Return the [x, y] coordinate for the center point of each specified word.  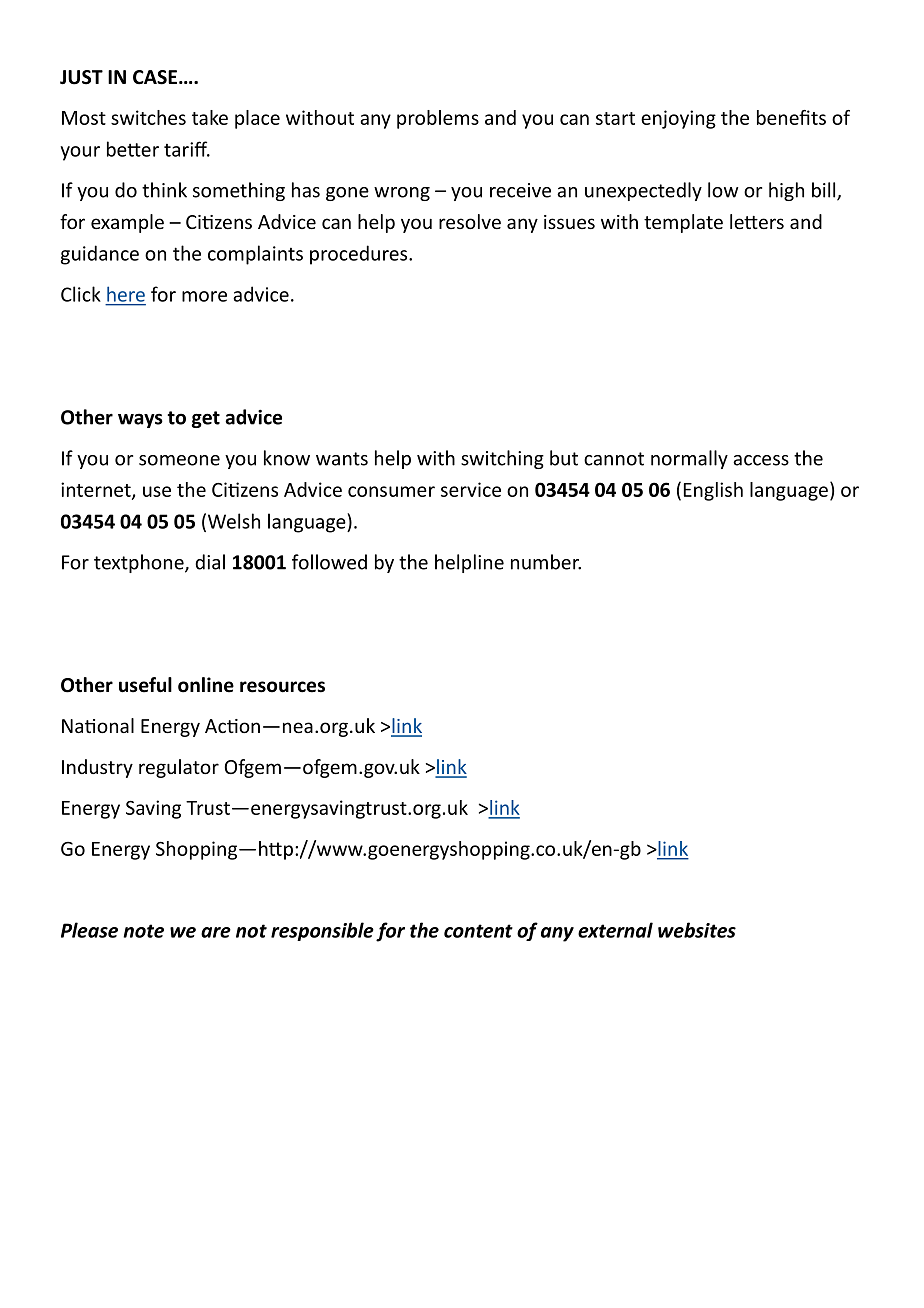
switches [148, 117]
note [143, 931]
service [471, 489]
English [713, 491]
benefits [791, 117]
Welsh [234, 521]
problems [438, 119]
